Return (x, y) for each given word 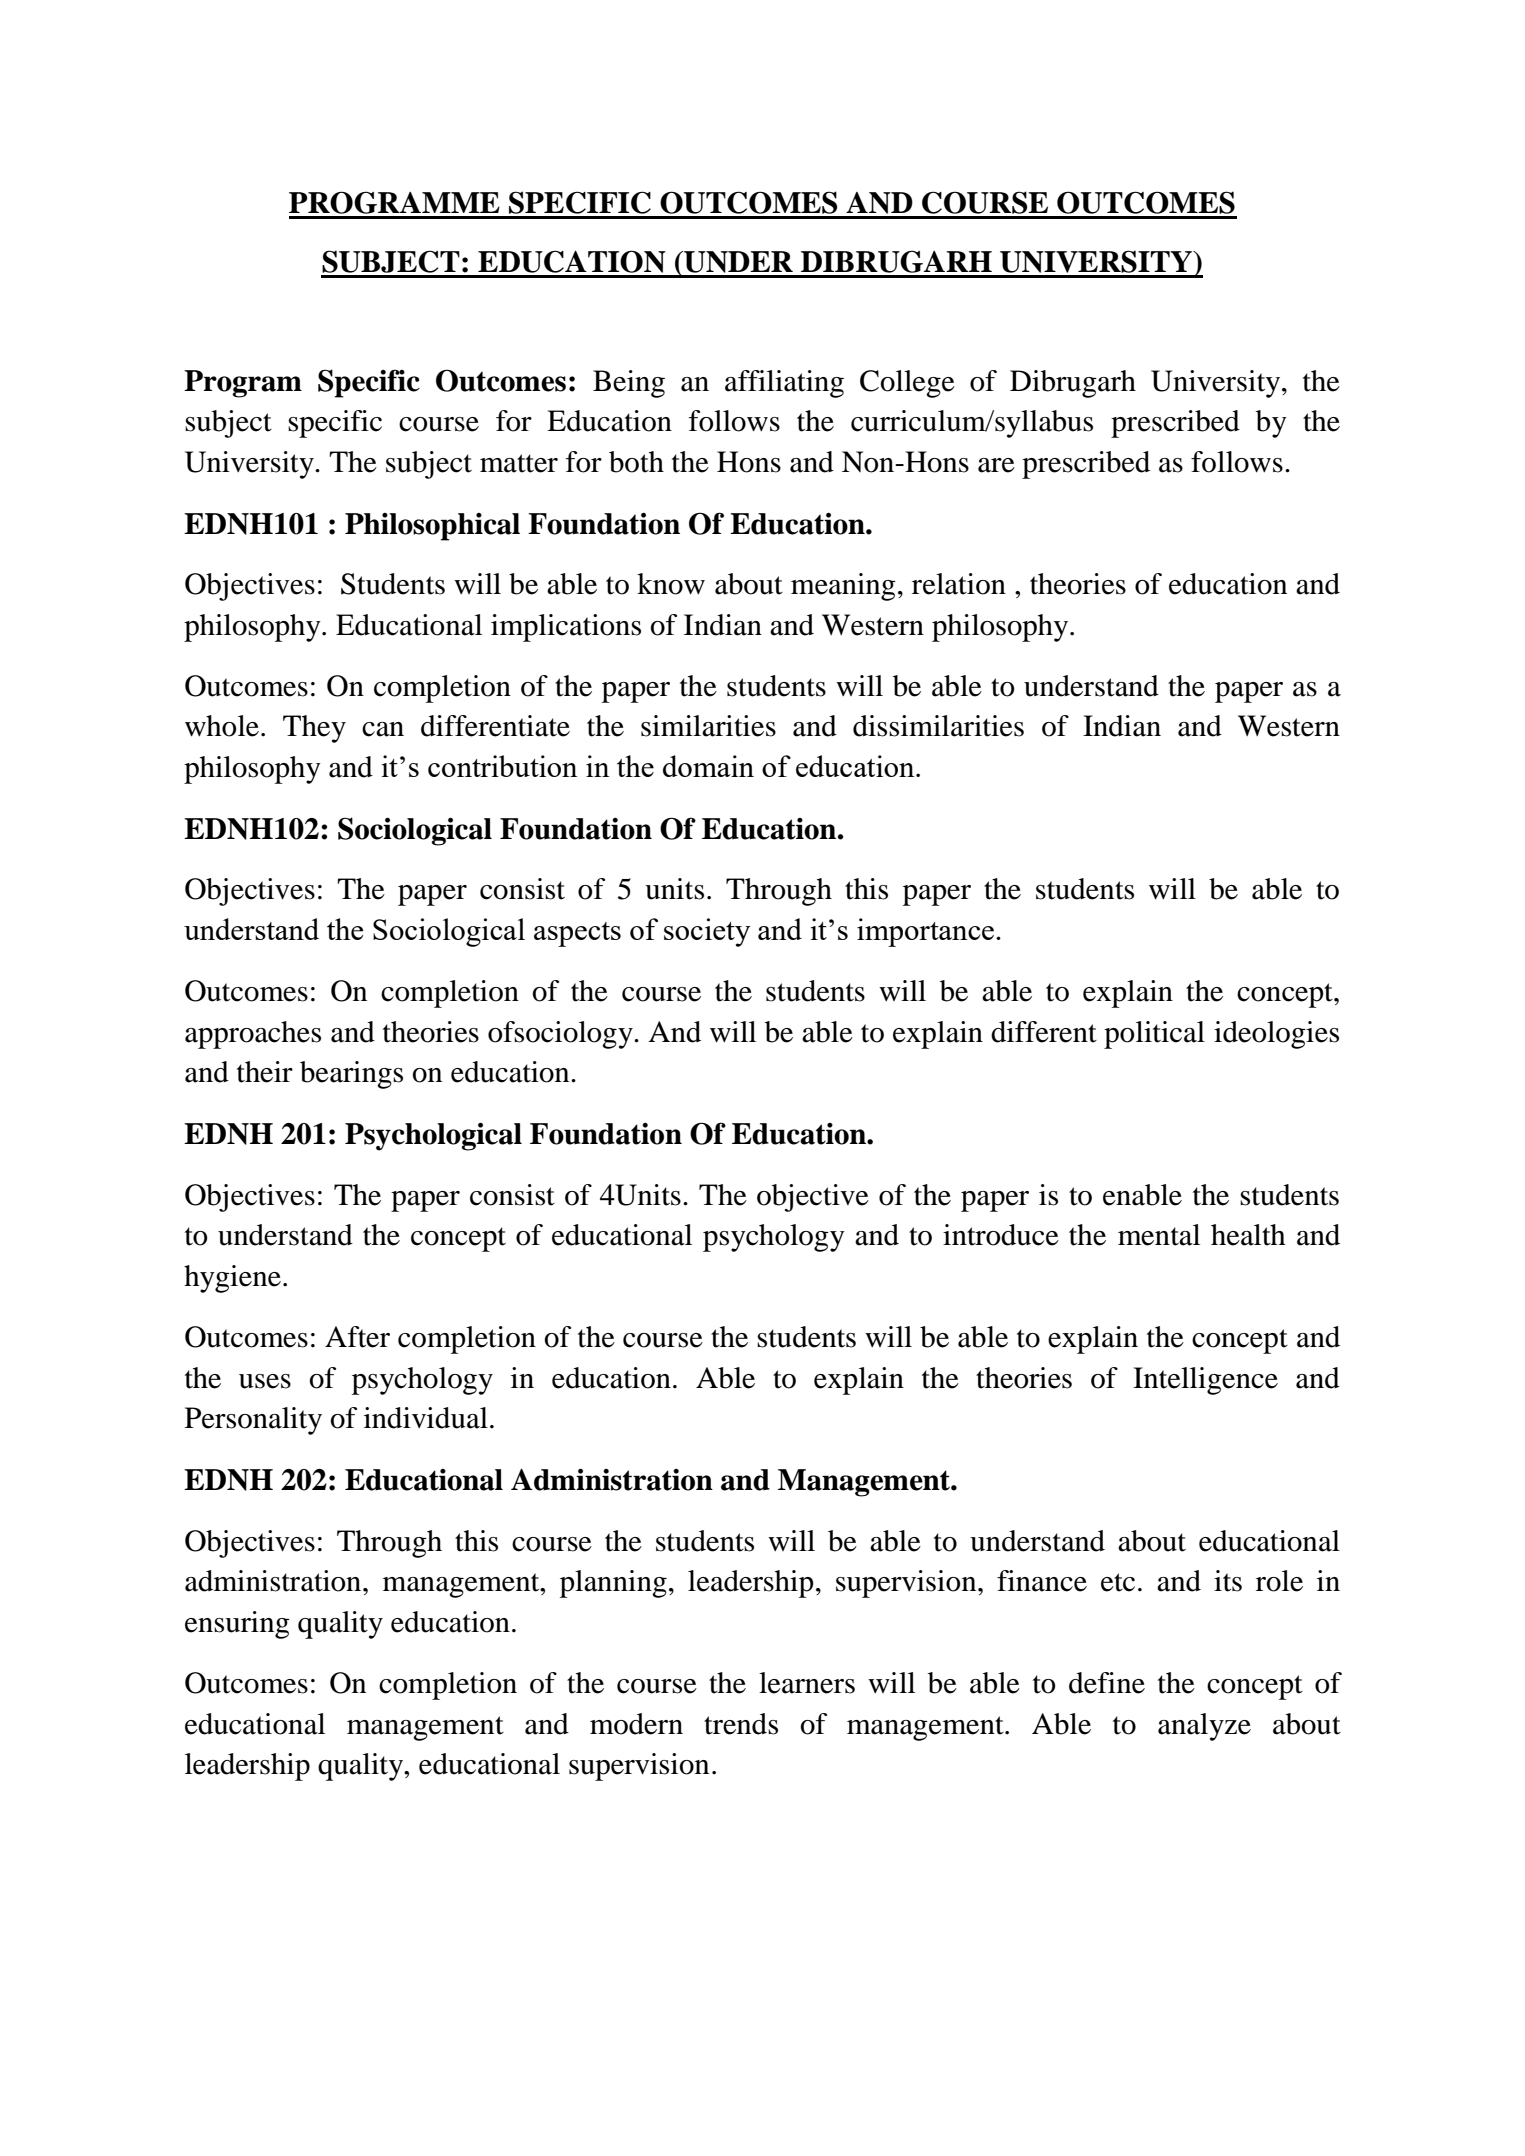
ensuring (237, 1625)
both (636, 462)
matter (519, 463)
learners (807, 1683)
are (996, 465)
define (1107, 1683)
